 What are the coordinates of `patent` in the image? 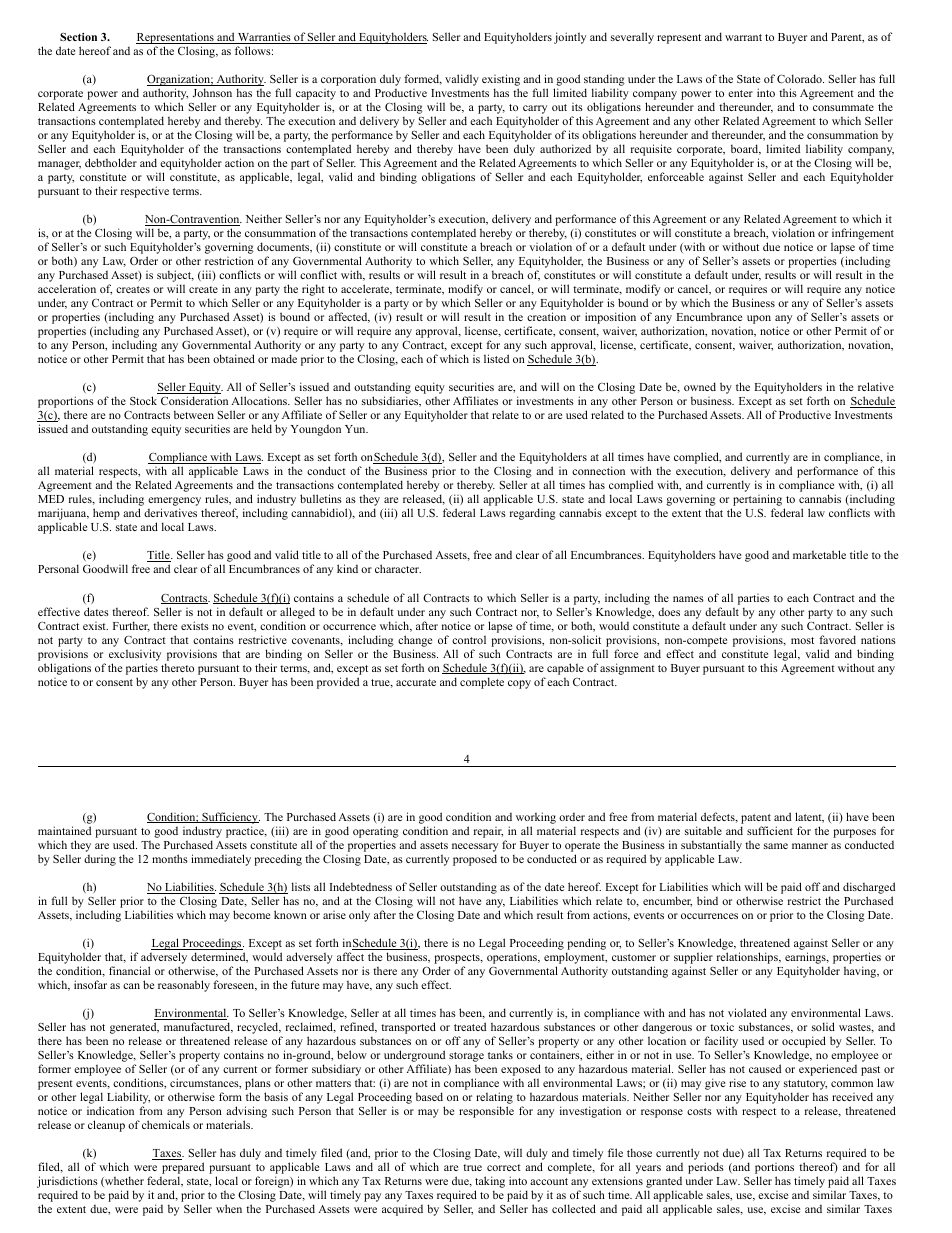 It's located at (756, 820).
